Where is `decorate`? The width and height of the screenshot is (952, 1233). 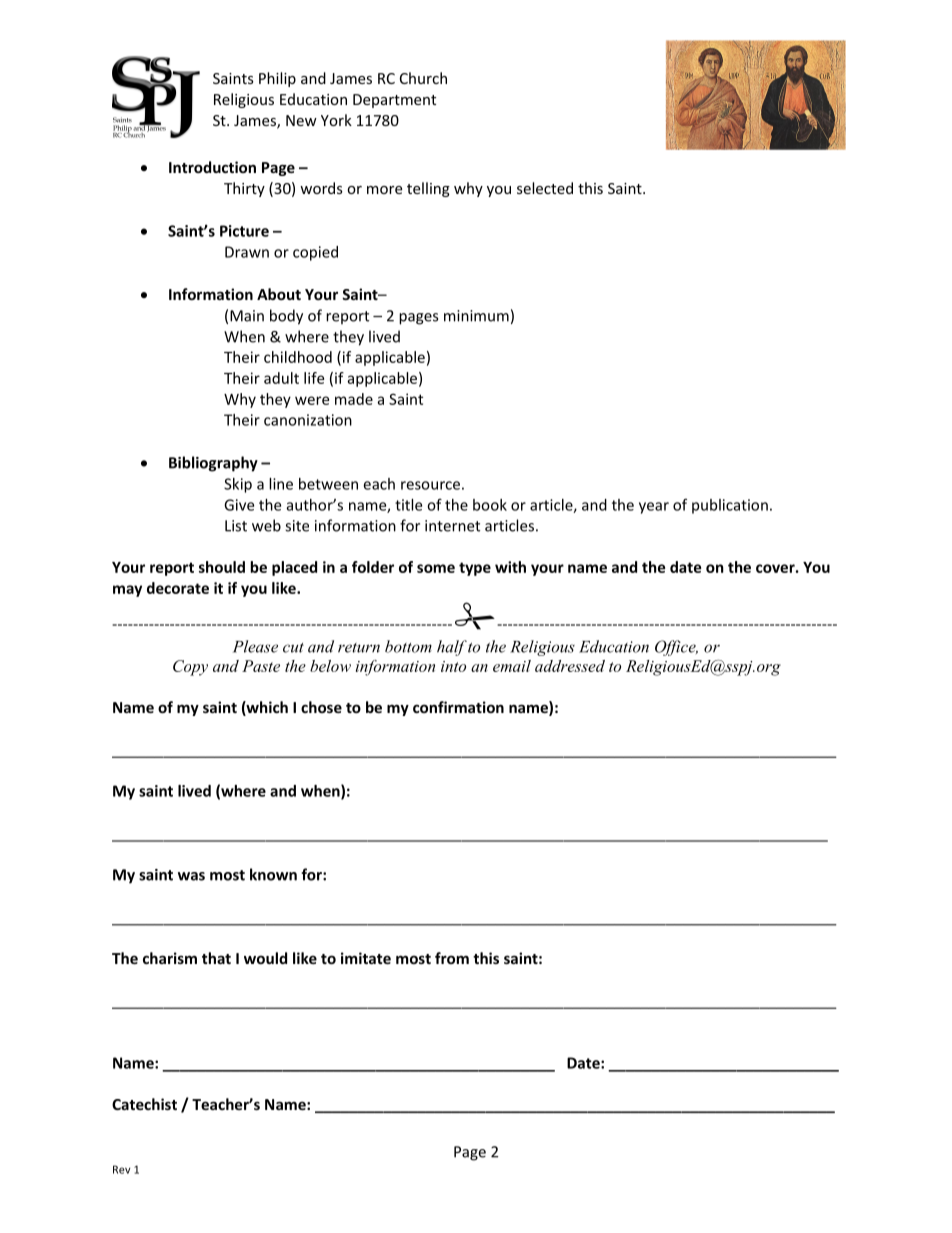
decorate is located at coordinates (178, 588).
